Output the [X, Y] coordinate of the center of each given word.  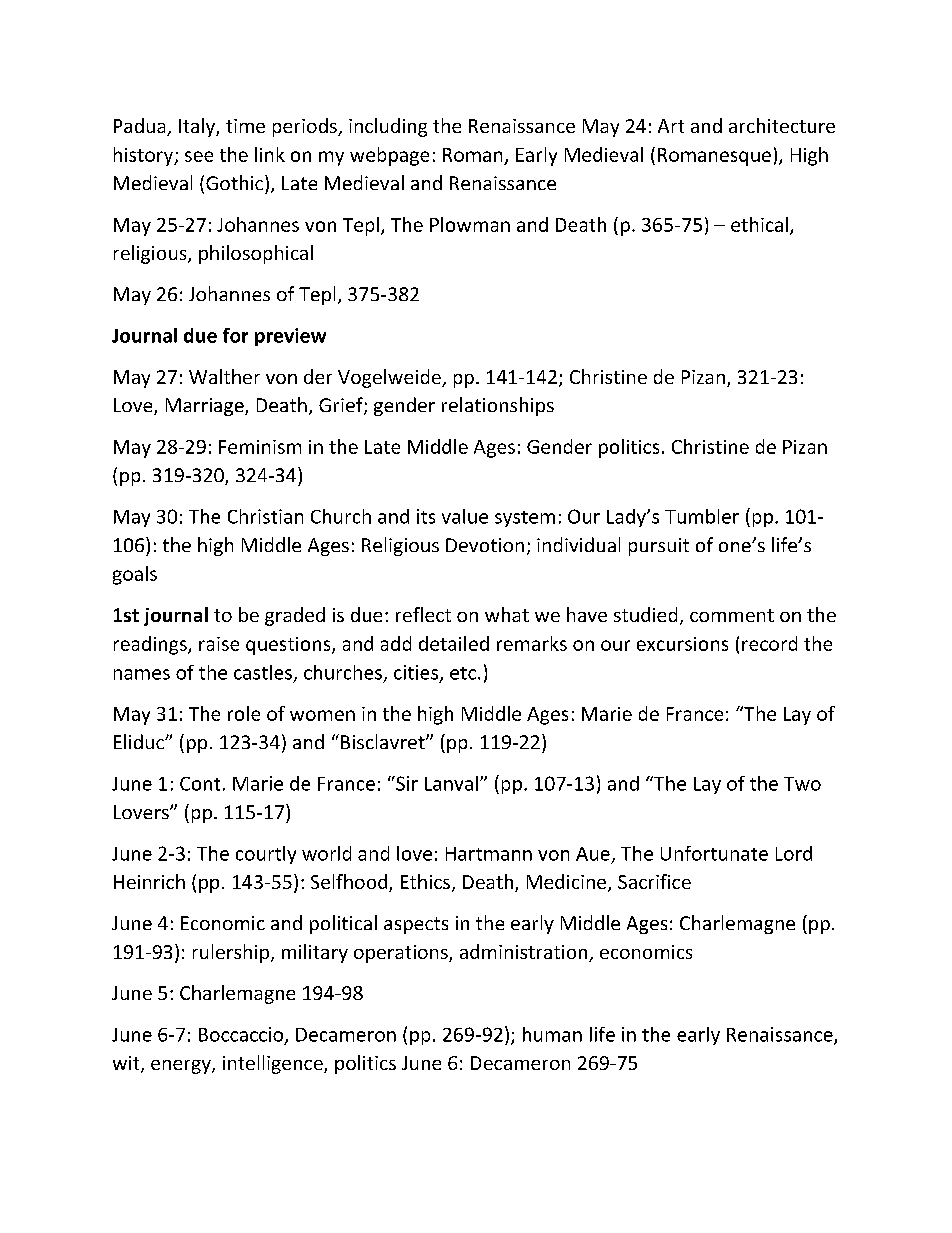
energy [182, 1067]
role [244, 713]
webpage [389, 156]
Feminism [260, 447]
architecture [782, 125]
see [199, 156]
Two [802, 784]
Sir [406, 783]
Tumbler [702, 516]
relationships [498, 406]
